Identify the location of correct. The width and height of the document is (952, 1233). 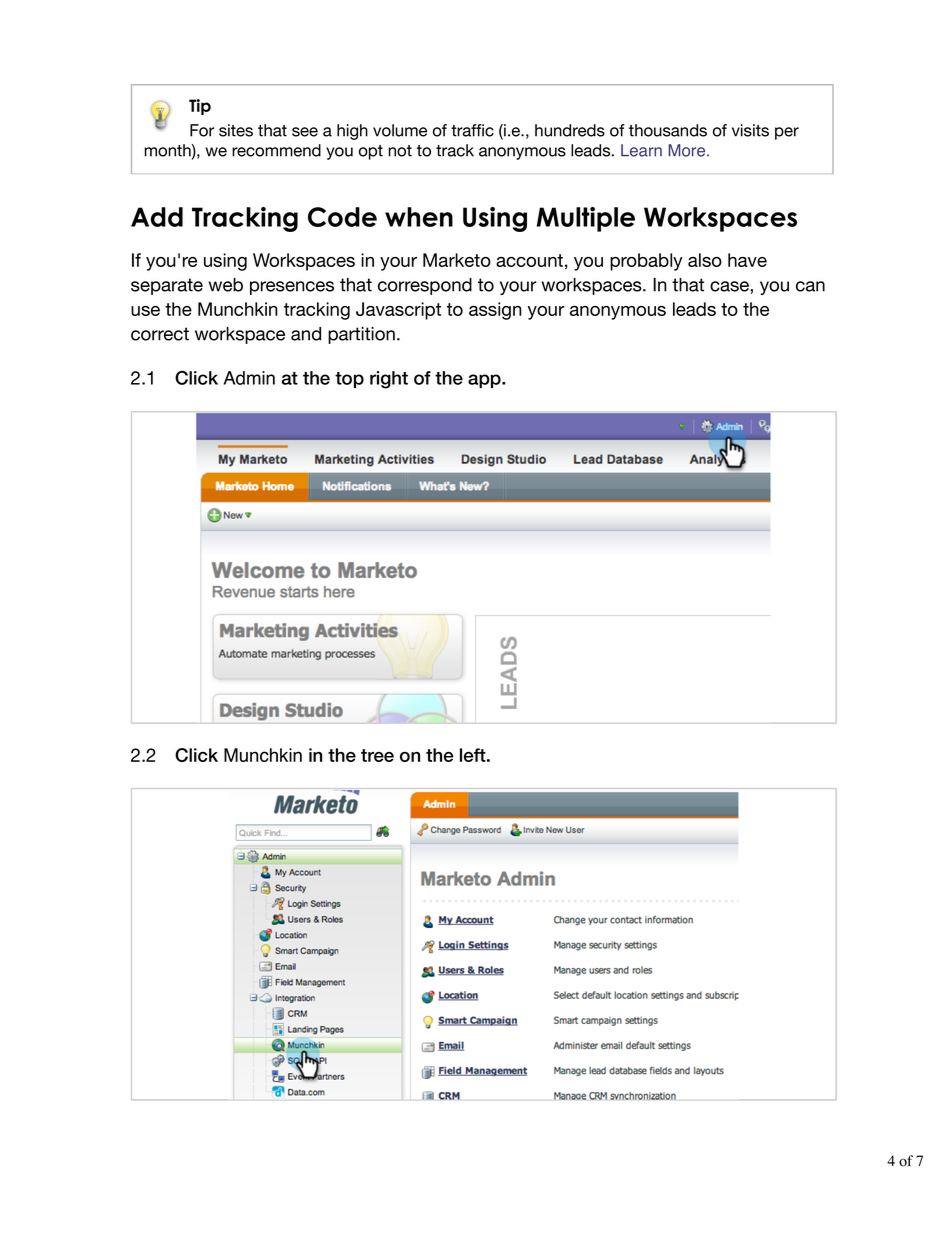
(160, 334).
